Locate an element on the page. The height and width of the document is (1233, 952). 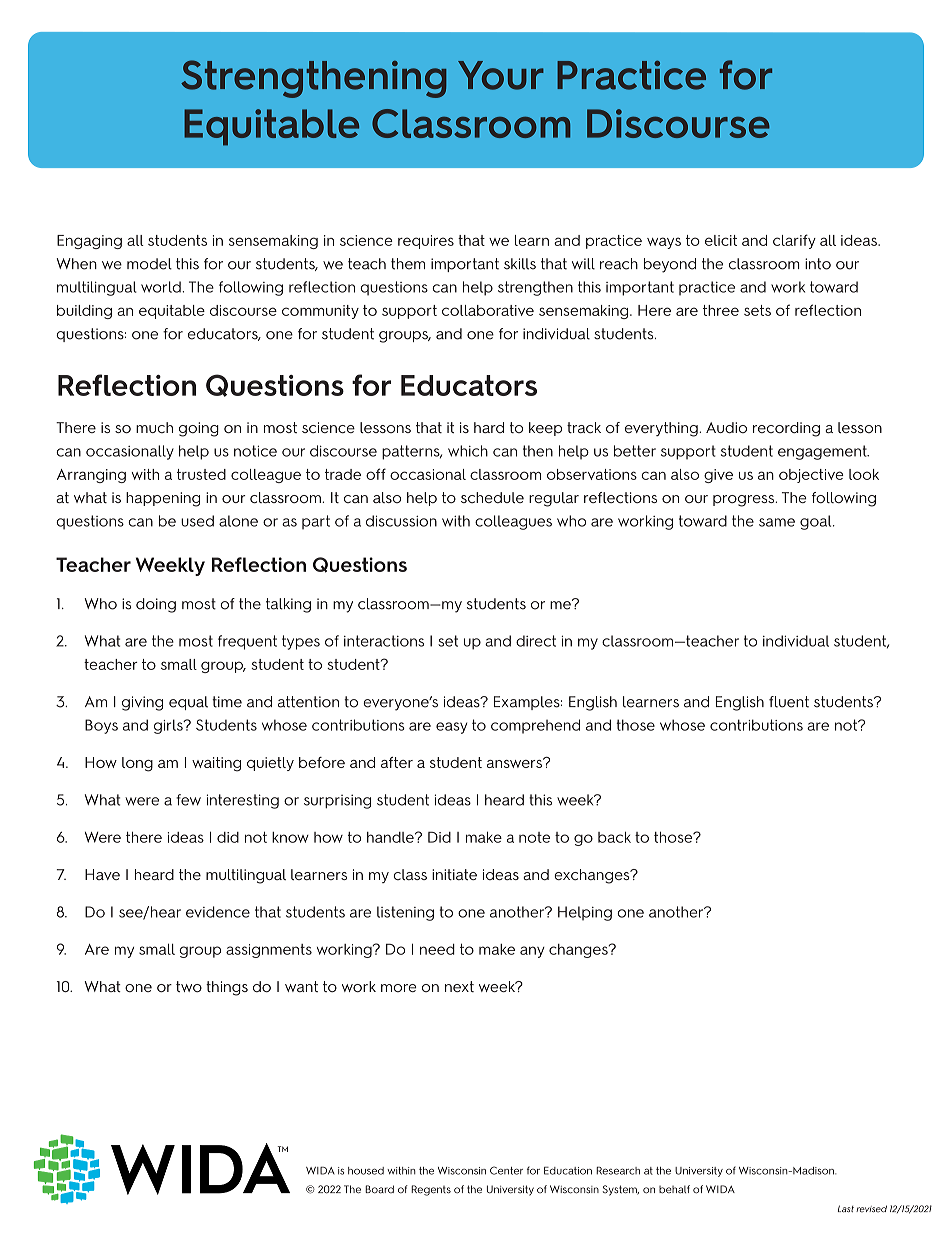
Center is located at coordinates (506, 1170).
